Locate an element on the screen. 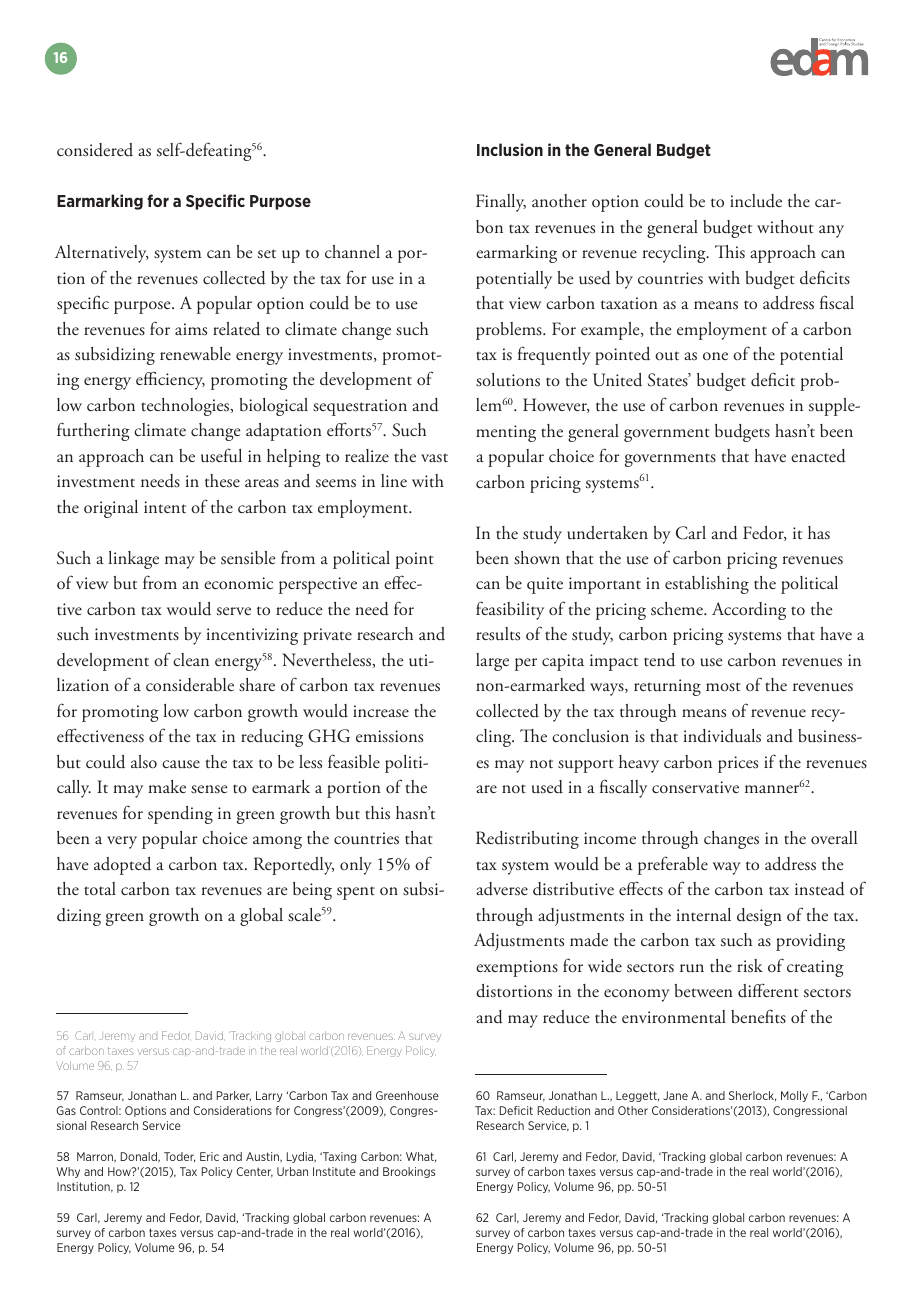 This screenshot has width=924, height=1308. establishing is located at coordinates (707, 585).
